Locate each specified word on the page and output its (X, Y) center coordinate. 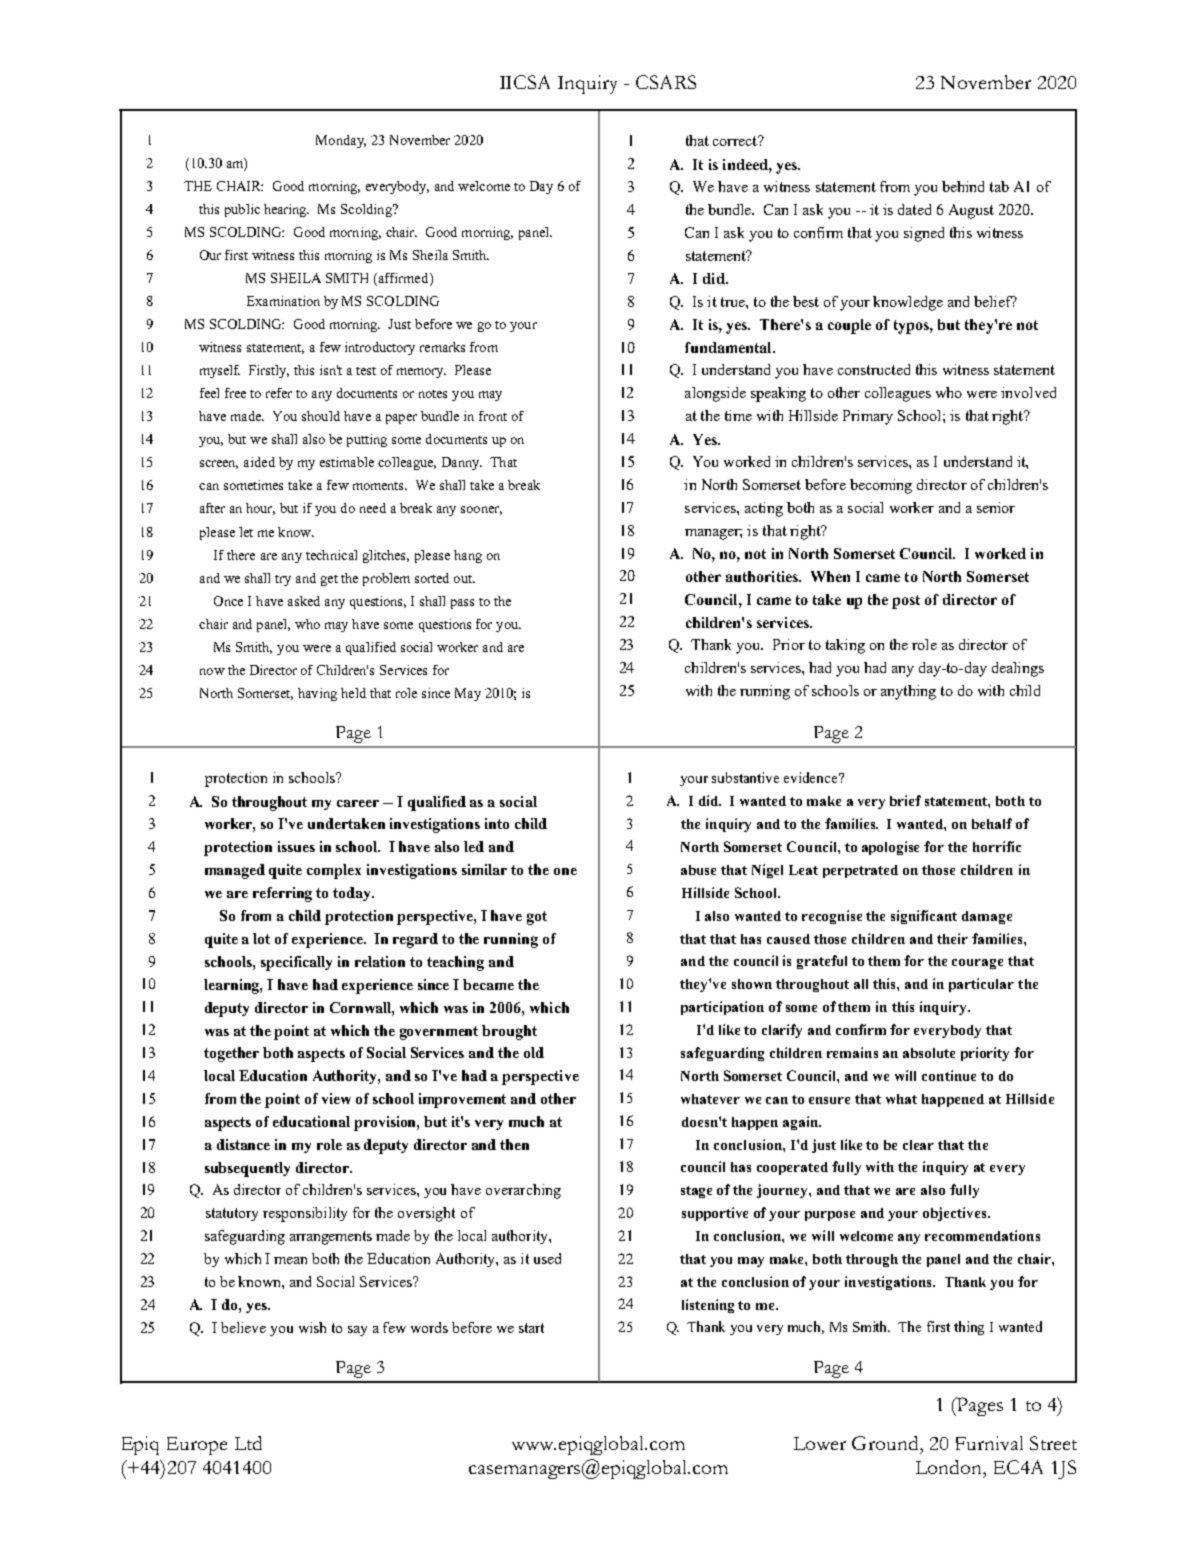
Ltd (248, 1443)
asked (304, 601)
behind (963, 186)
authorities (763, 576)
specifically (296, 963)
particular (981, 985)
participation (722, 1008)
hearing (286, 210)
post (906, 602)
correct (736, 141)
